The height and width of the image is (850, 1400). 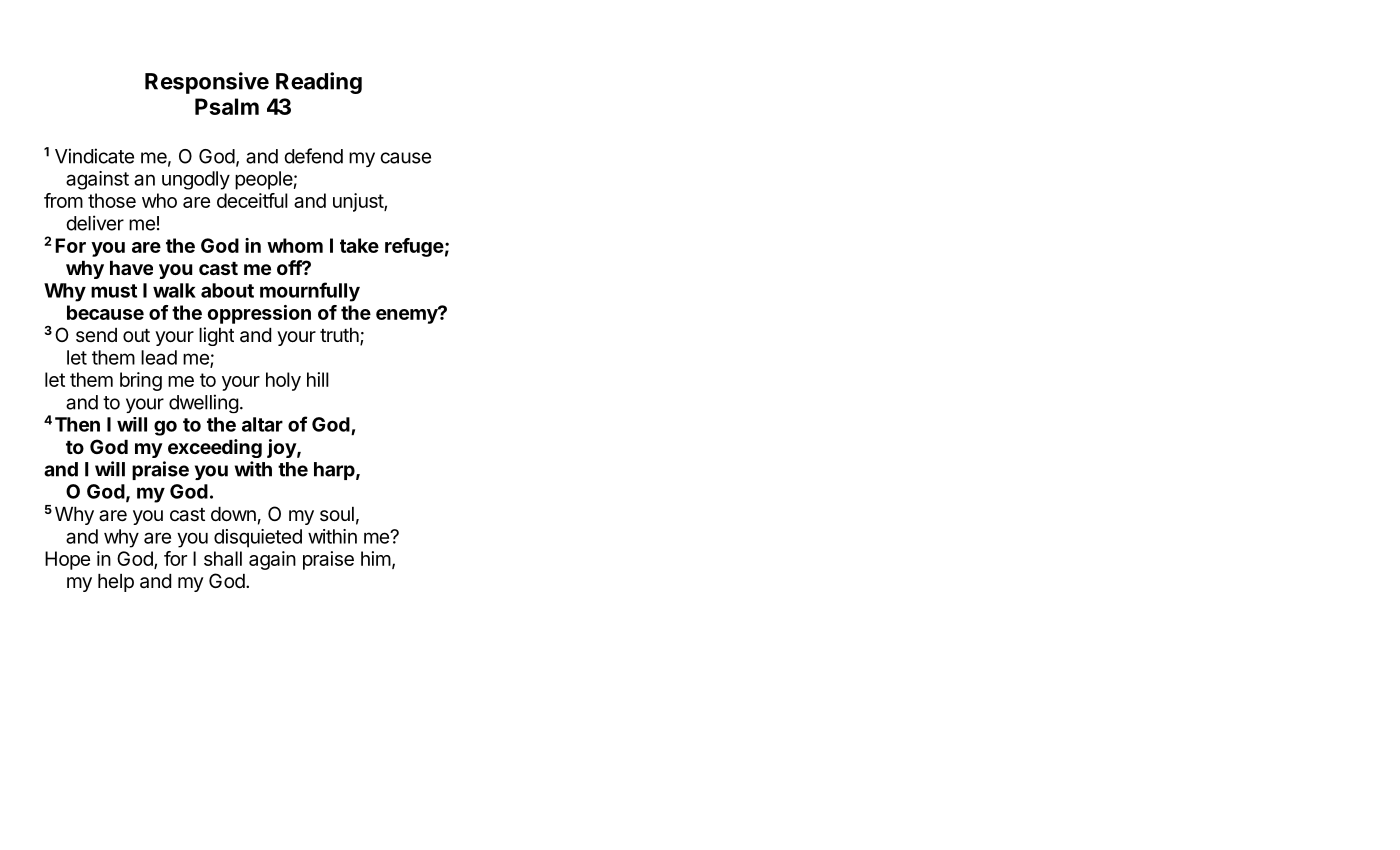 I want to click on light, so click(x=216, y=336).
